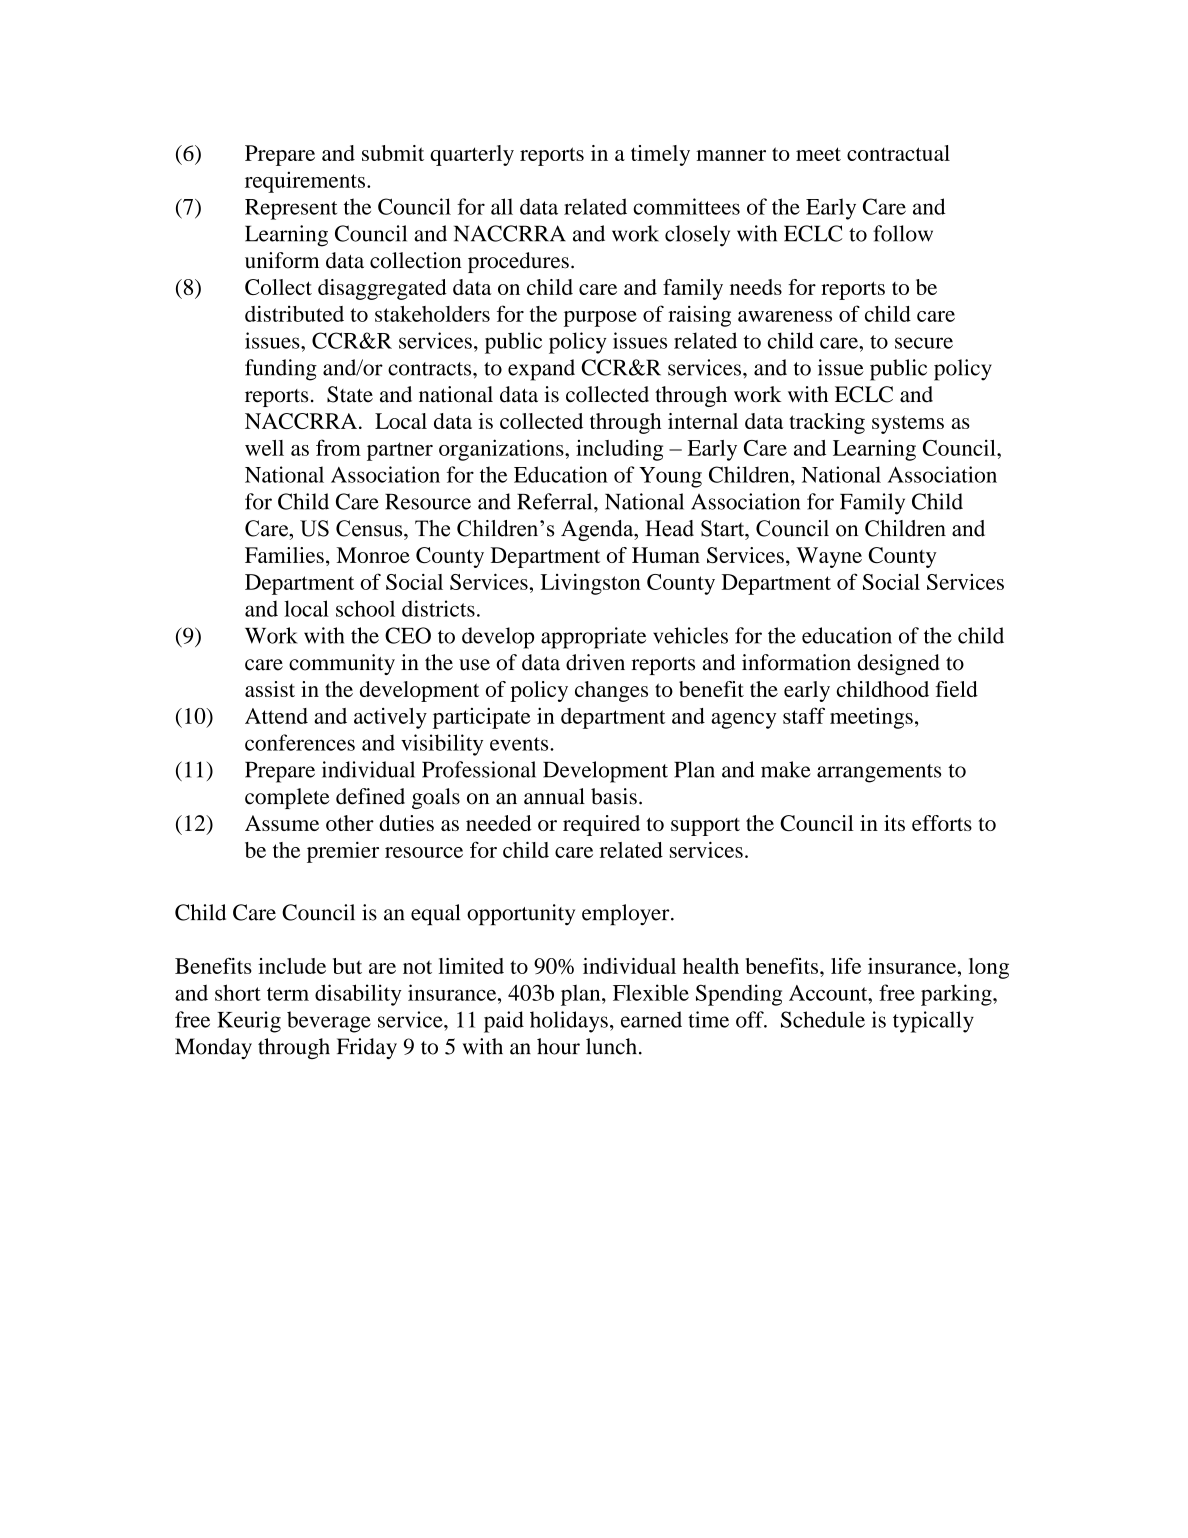 The height and width of the screenshot is (1538, 1188). What do you see at coordinates (305, 182) in the screenshot?
I see `requirements` at bounding box center [305, 182].
